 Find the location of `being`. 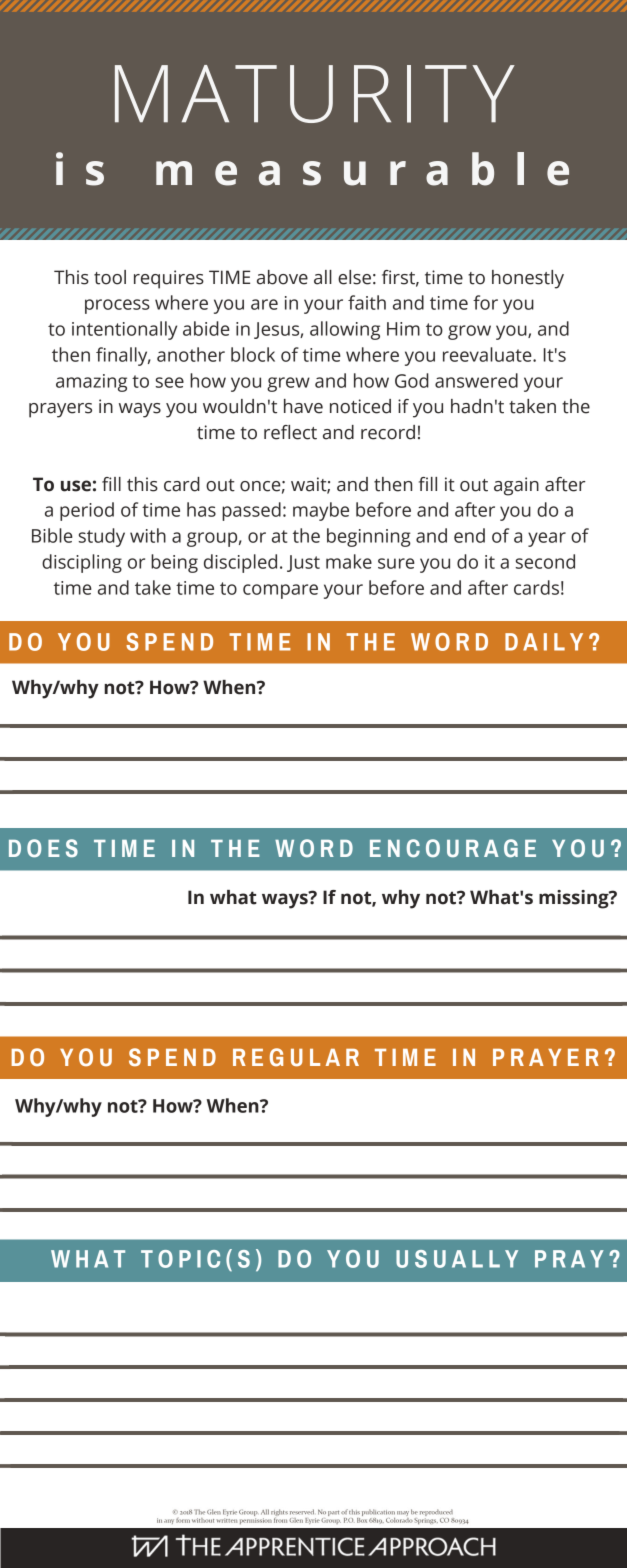

being is located at coordinates (174, 563).
